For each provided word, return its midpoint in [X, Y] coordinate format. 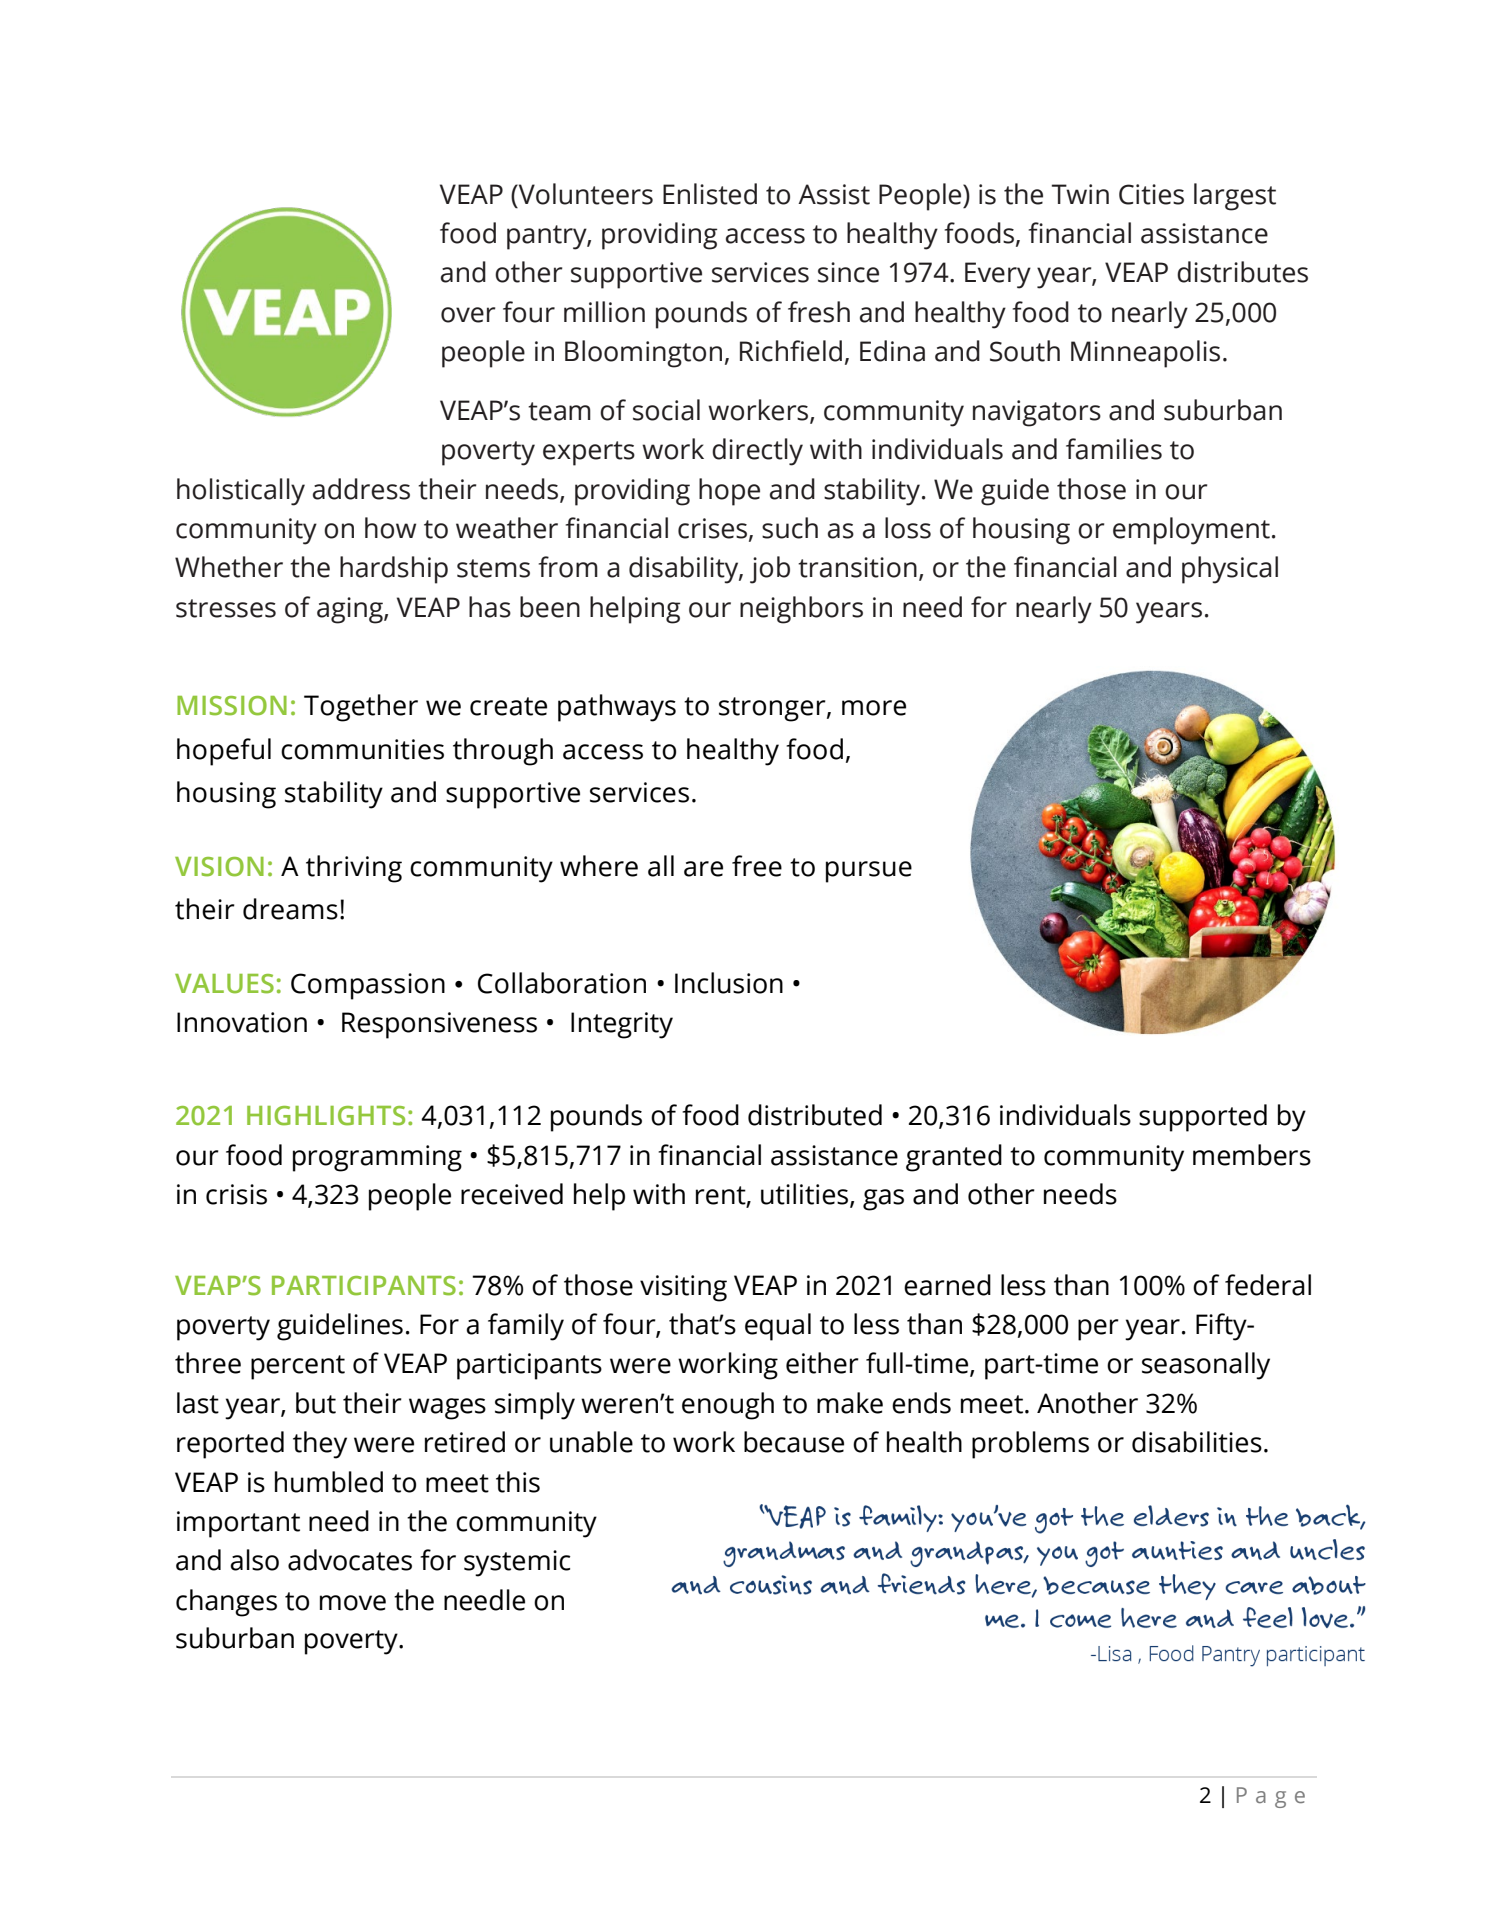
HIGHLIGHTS [326, 1116]
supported [1203, 1118]
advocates [350, 1560]
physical [1230, 570]
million [604, 312]
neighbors [801, 610]
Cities [1151, 194]
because [794, 1442]
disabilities [1197, 1442]
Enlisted [710, 194]
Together [361, 708]
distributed [815, 1115]
